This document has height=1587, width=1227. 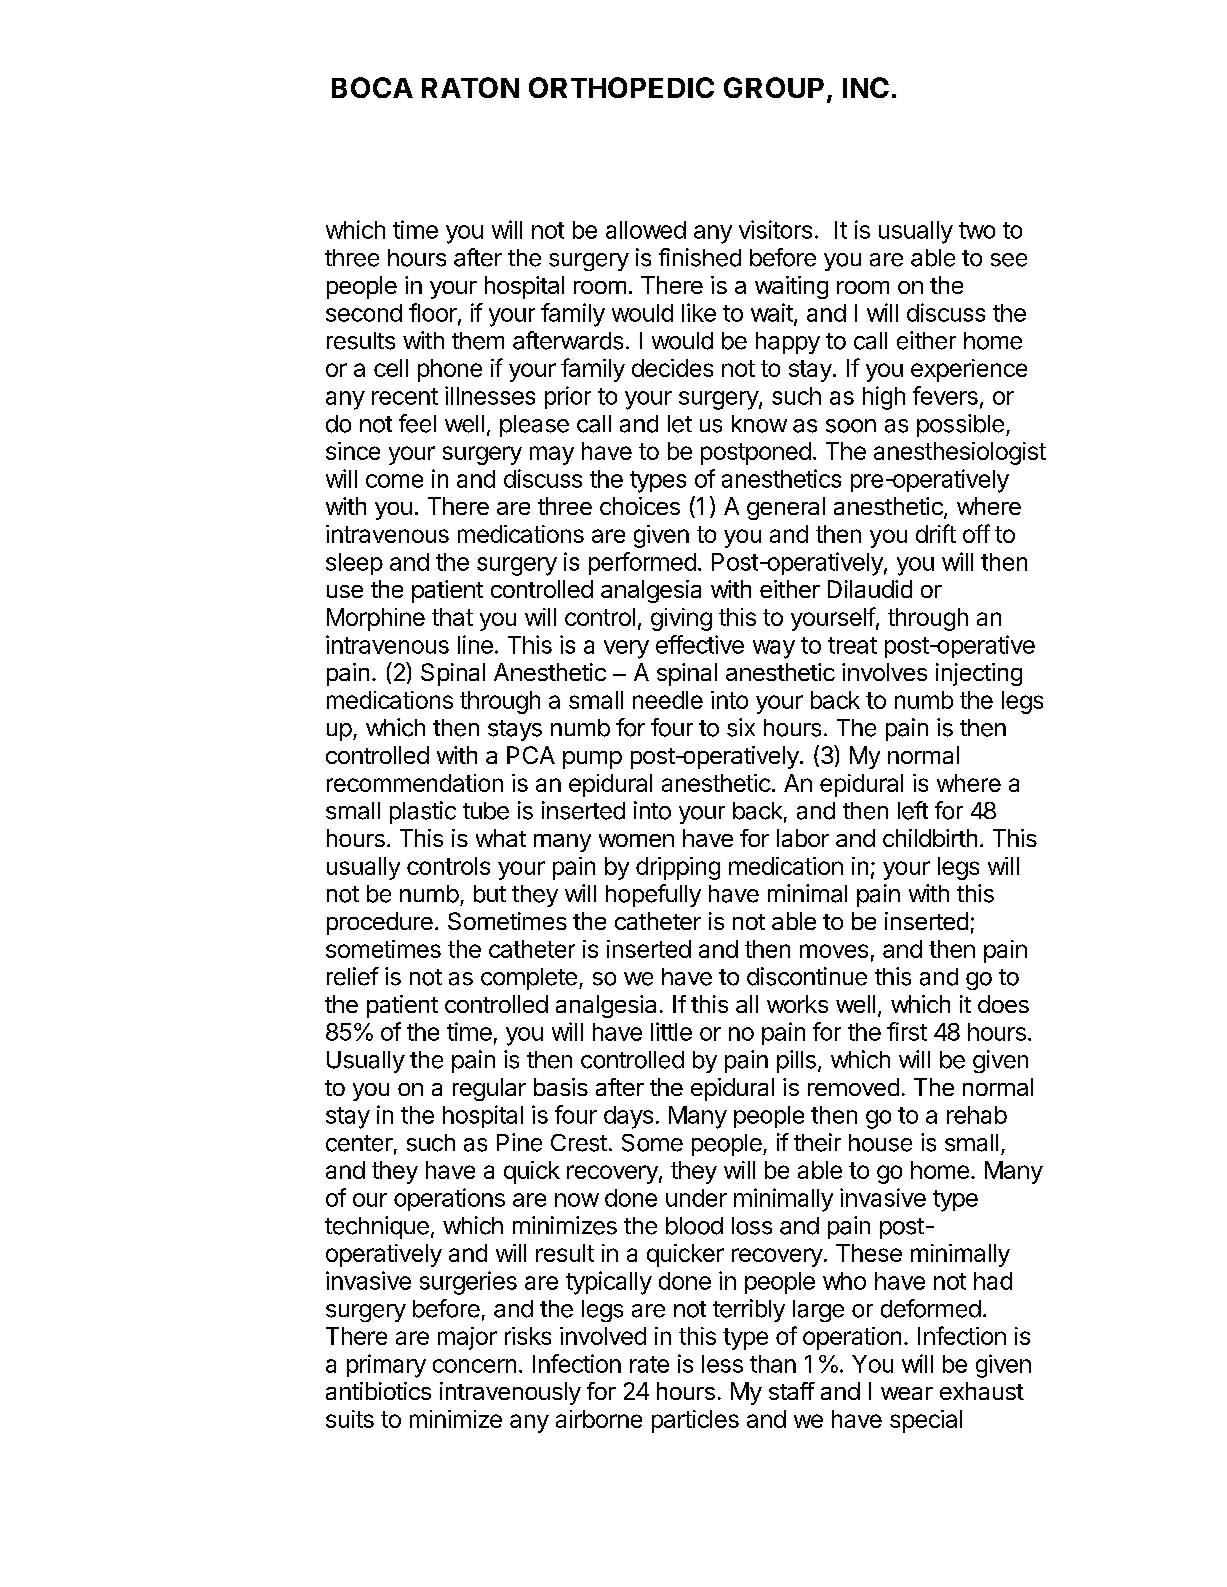 I want to click on primary, so click(x=386, y=1366).
